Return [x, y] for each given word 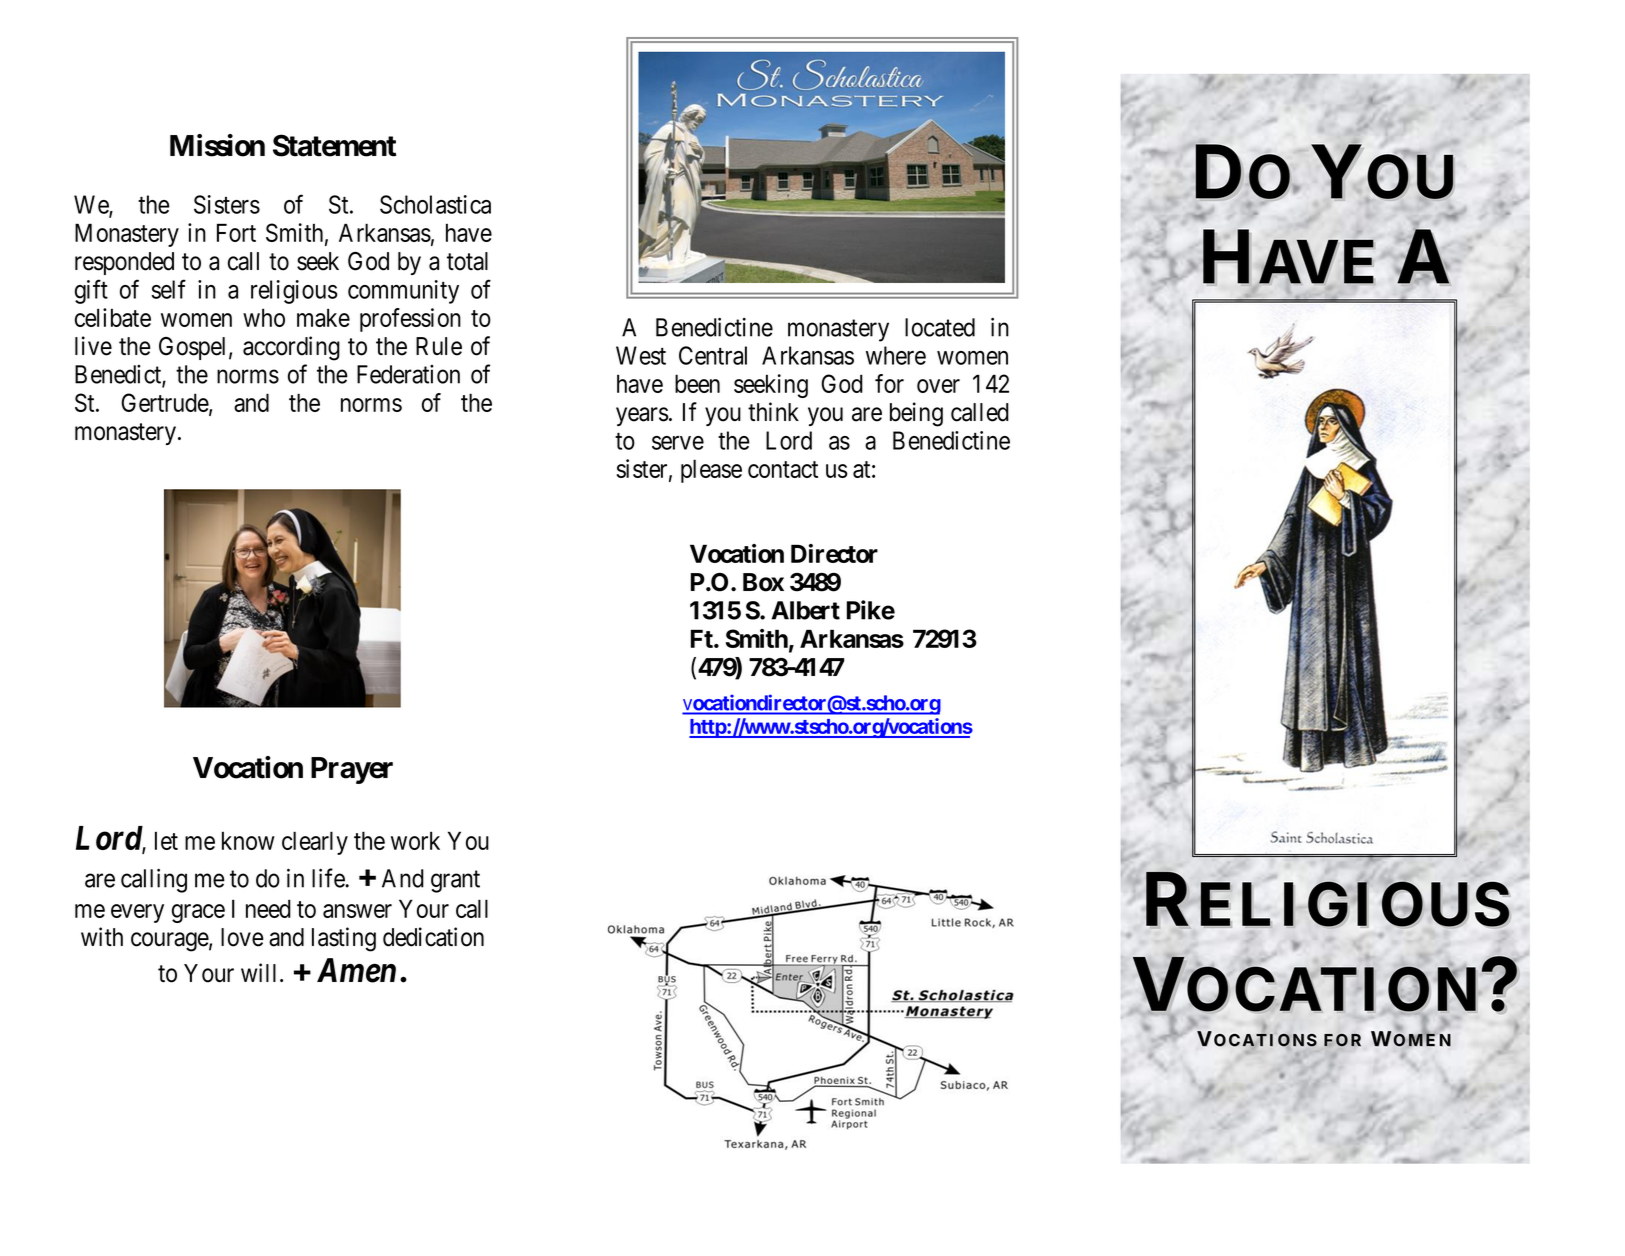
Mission [217, 145]
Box [763, 582]
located [940, 327]
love [242, 937]
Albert [805, 610]
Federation [408, 374]
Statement [335, 145]
